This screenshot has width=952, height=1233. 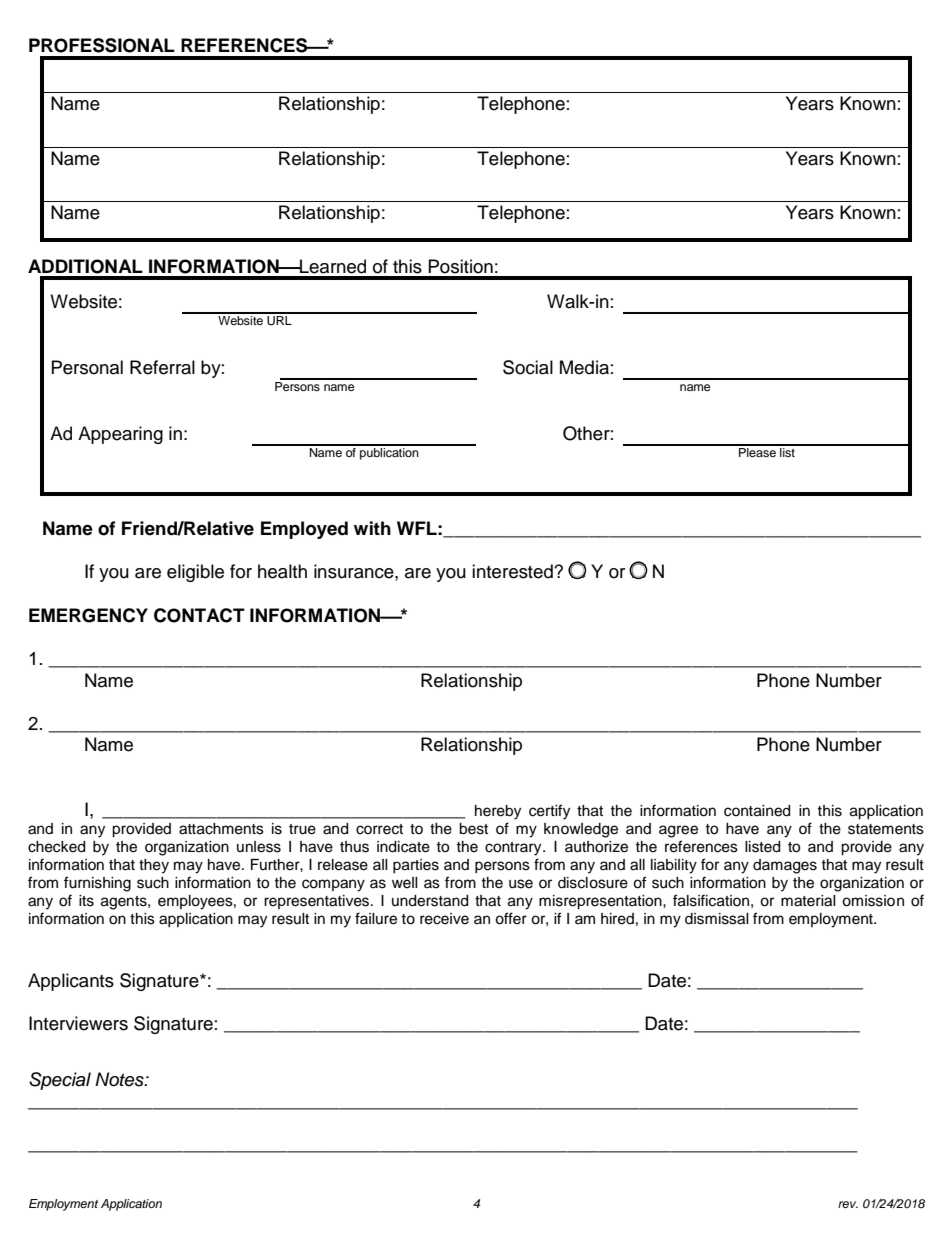 I want to click on Referral, so click(x=162, y=367).
